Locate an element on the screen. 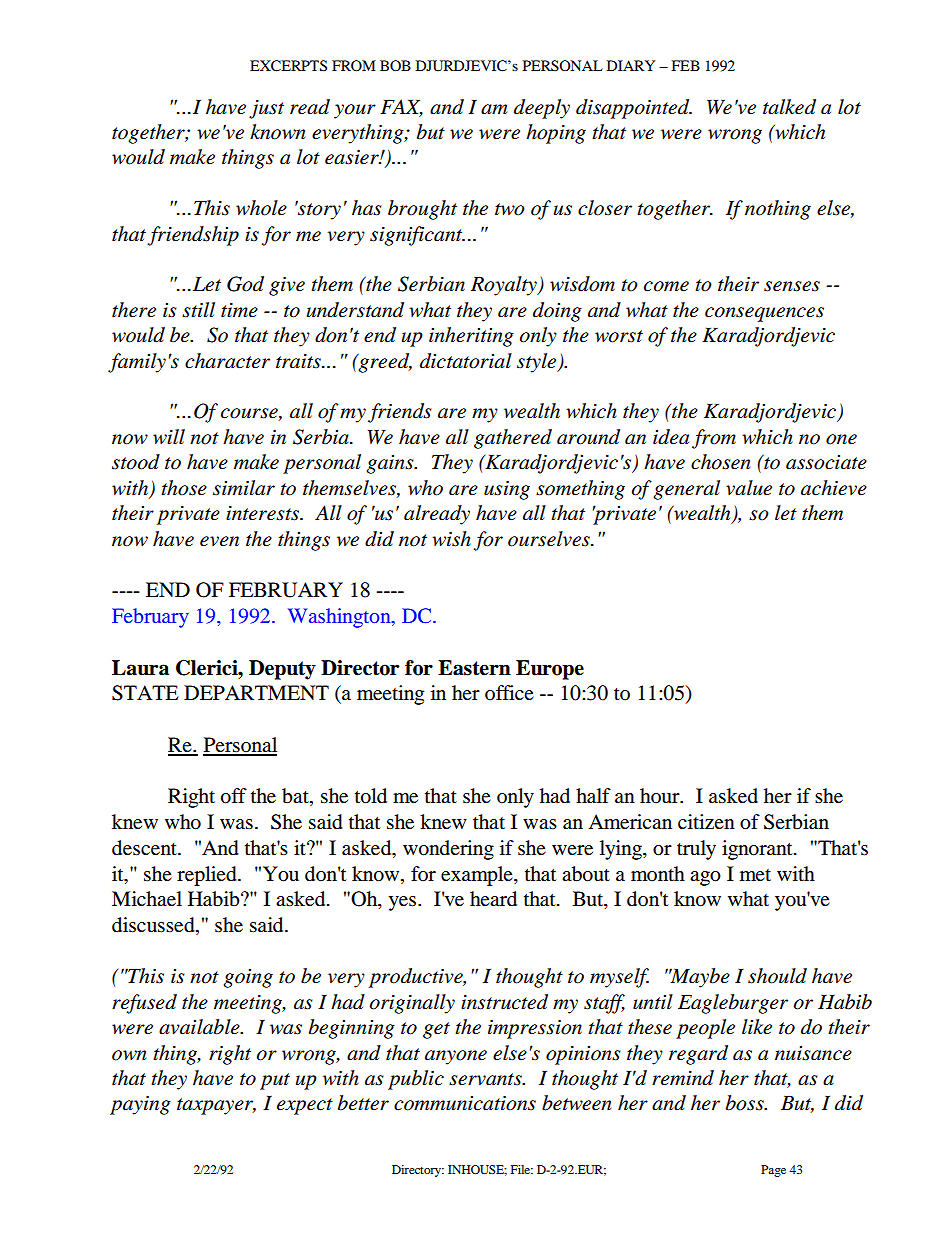  Deputy is located at coordinates (282, 670).
